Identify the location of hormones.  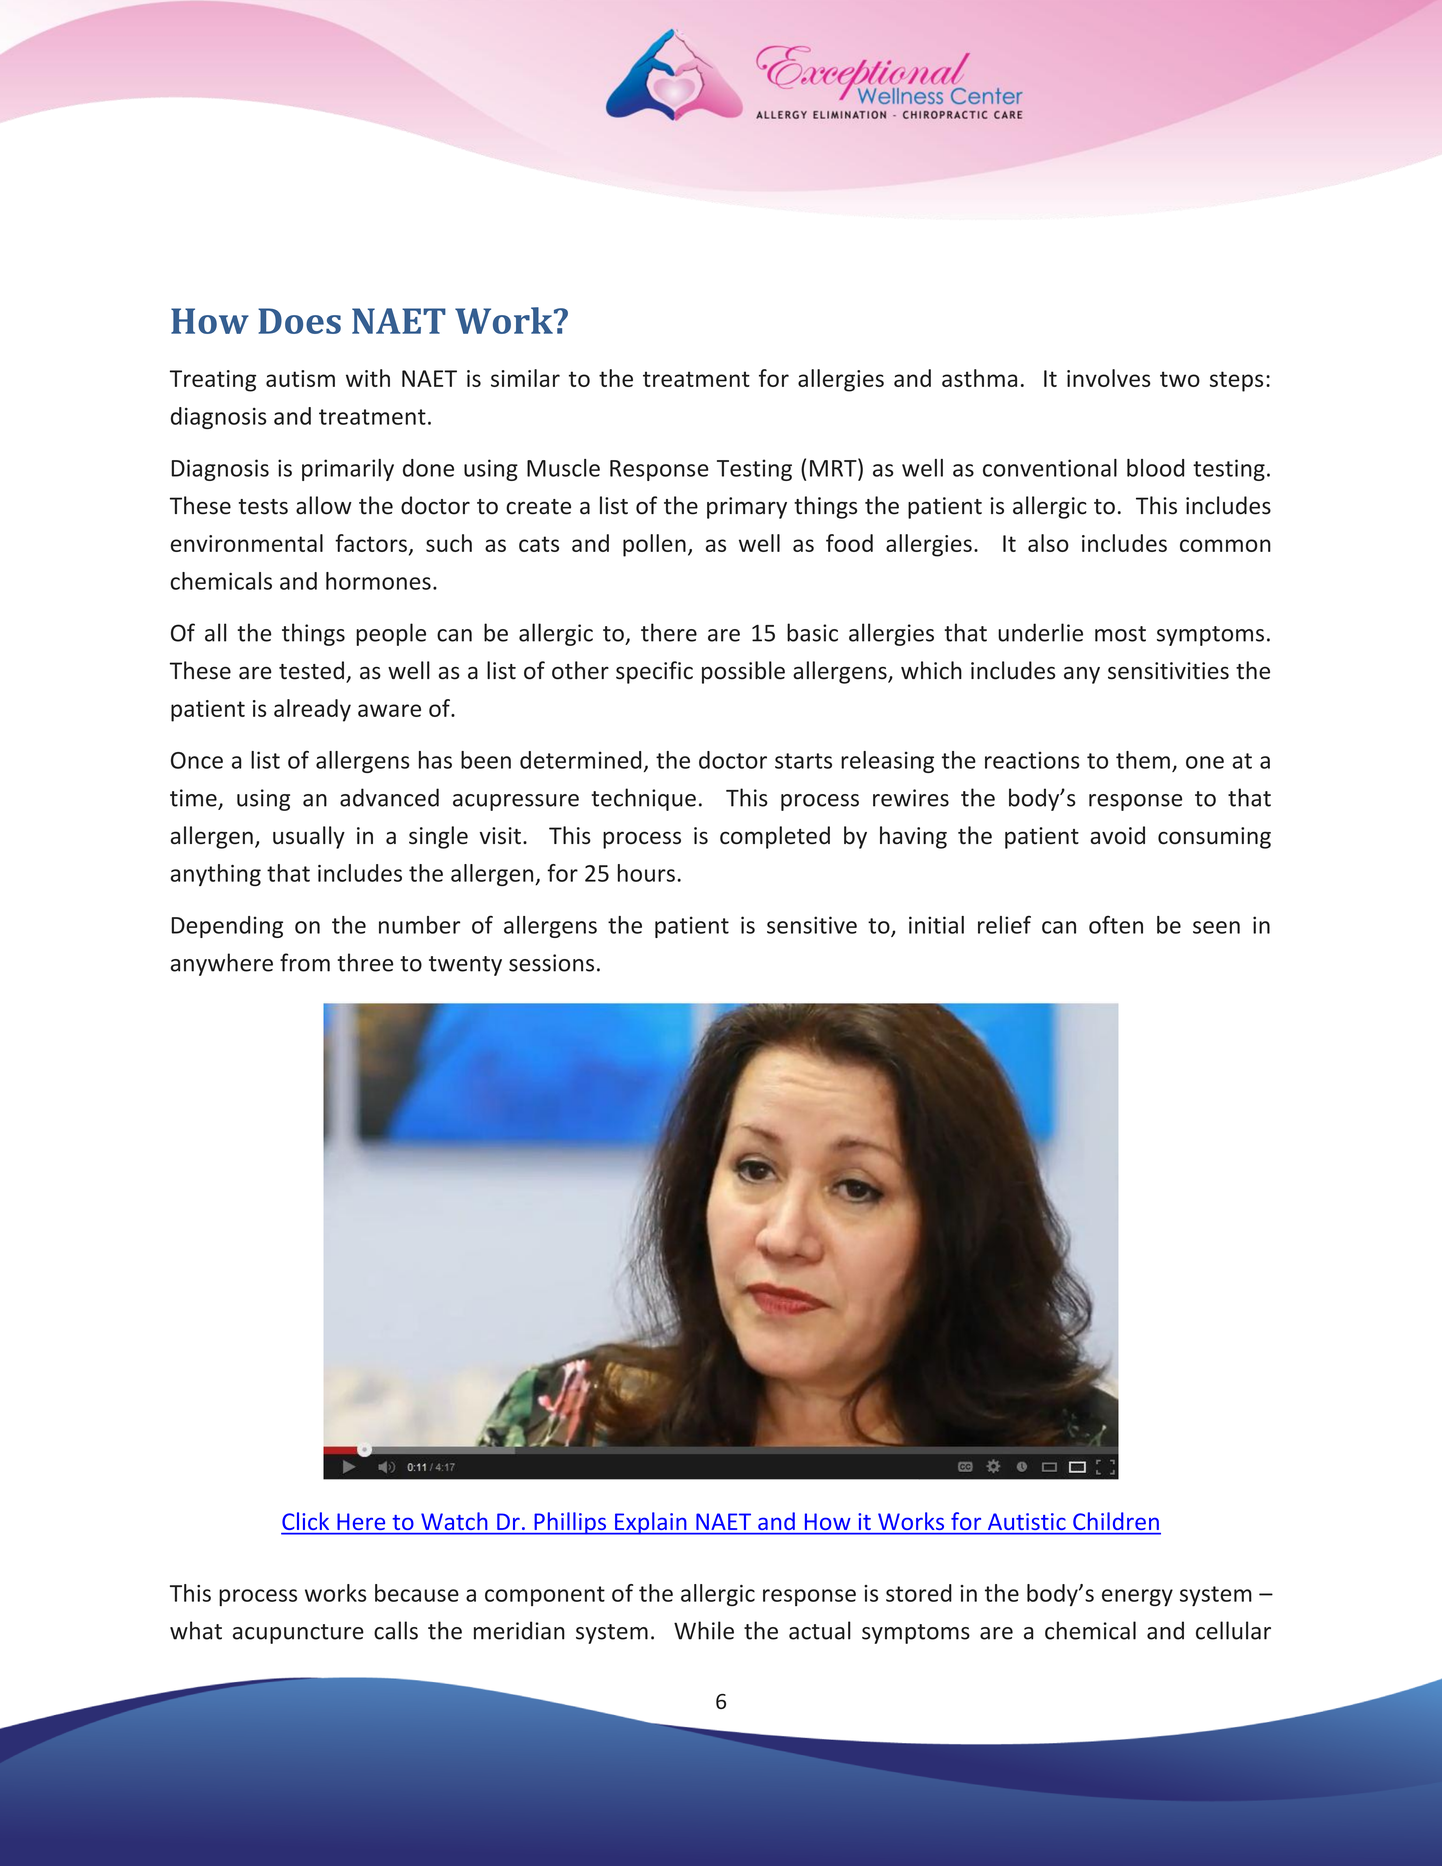
(378, 581).
